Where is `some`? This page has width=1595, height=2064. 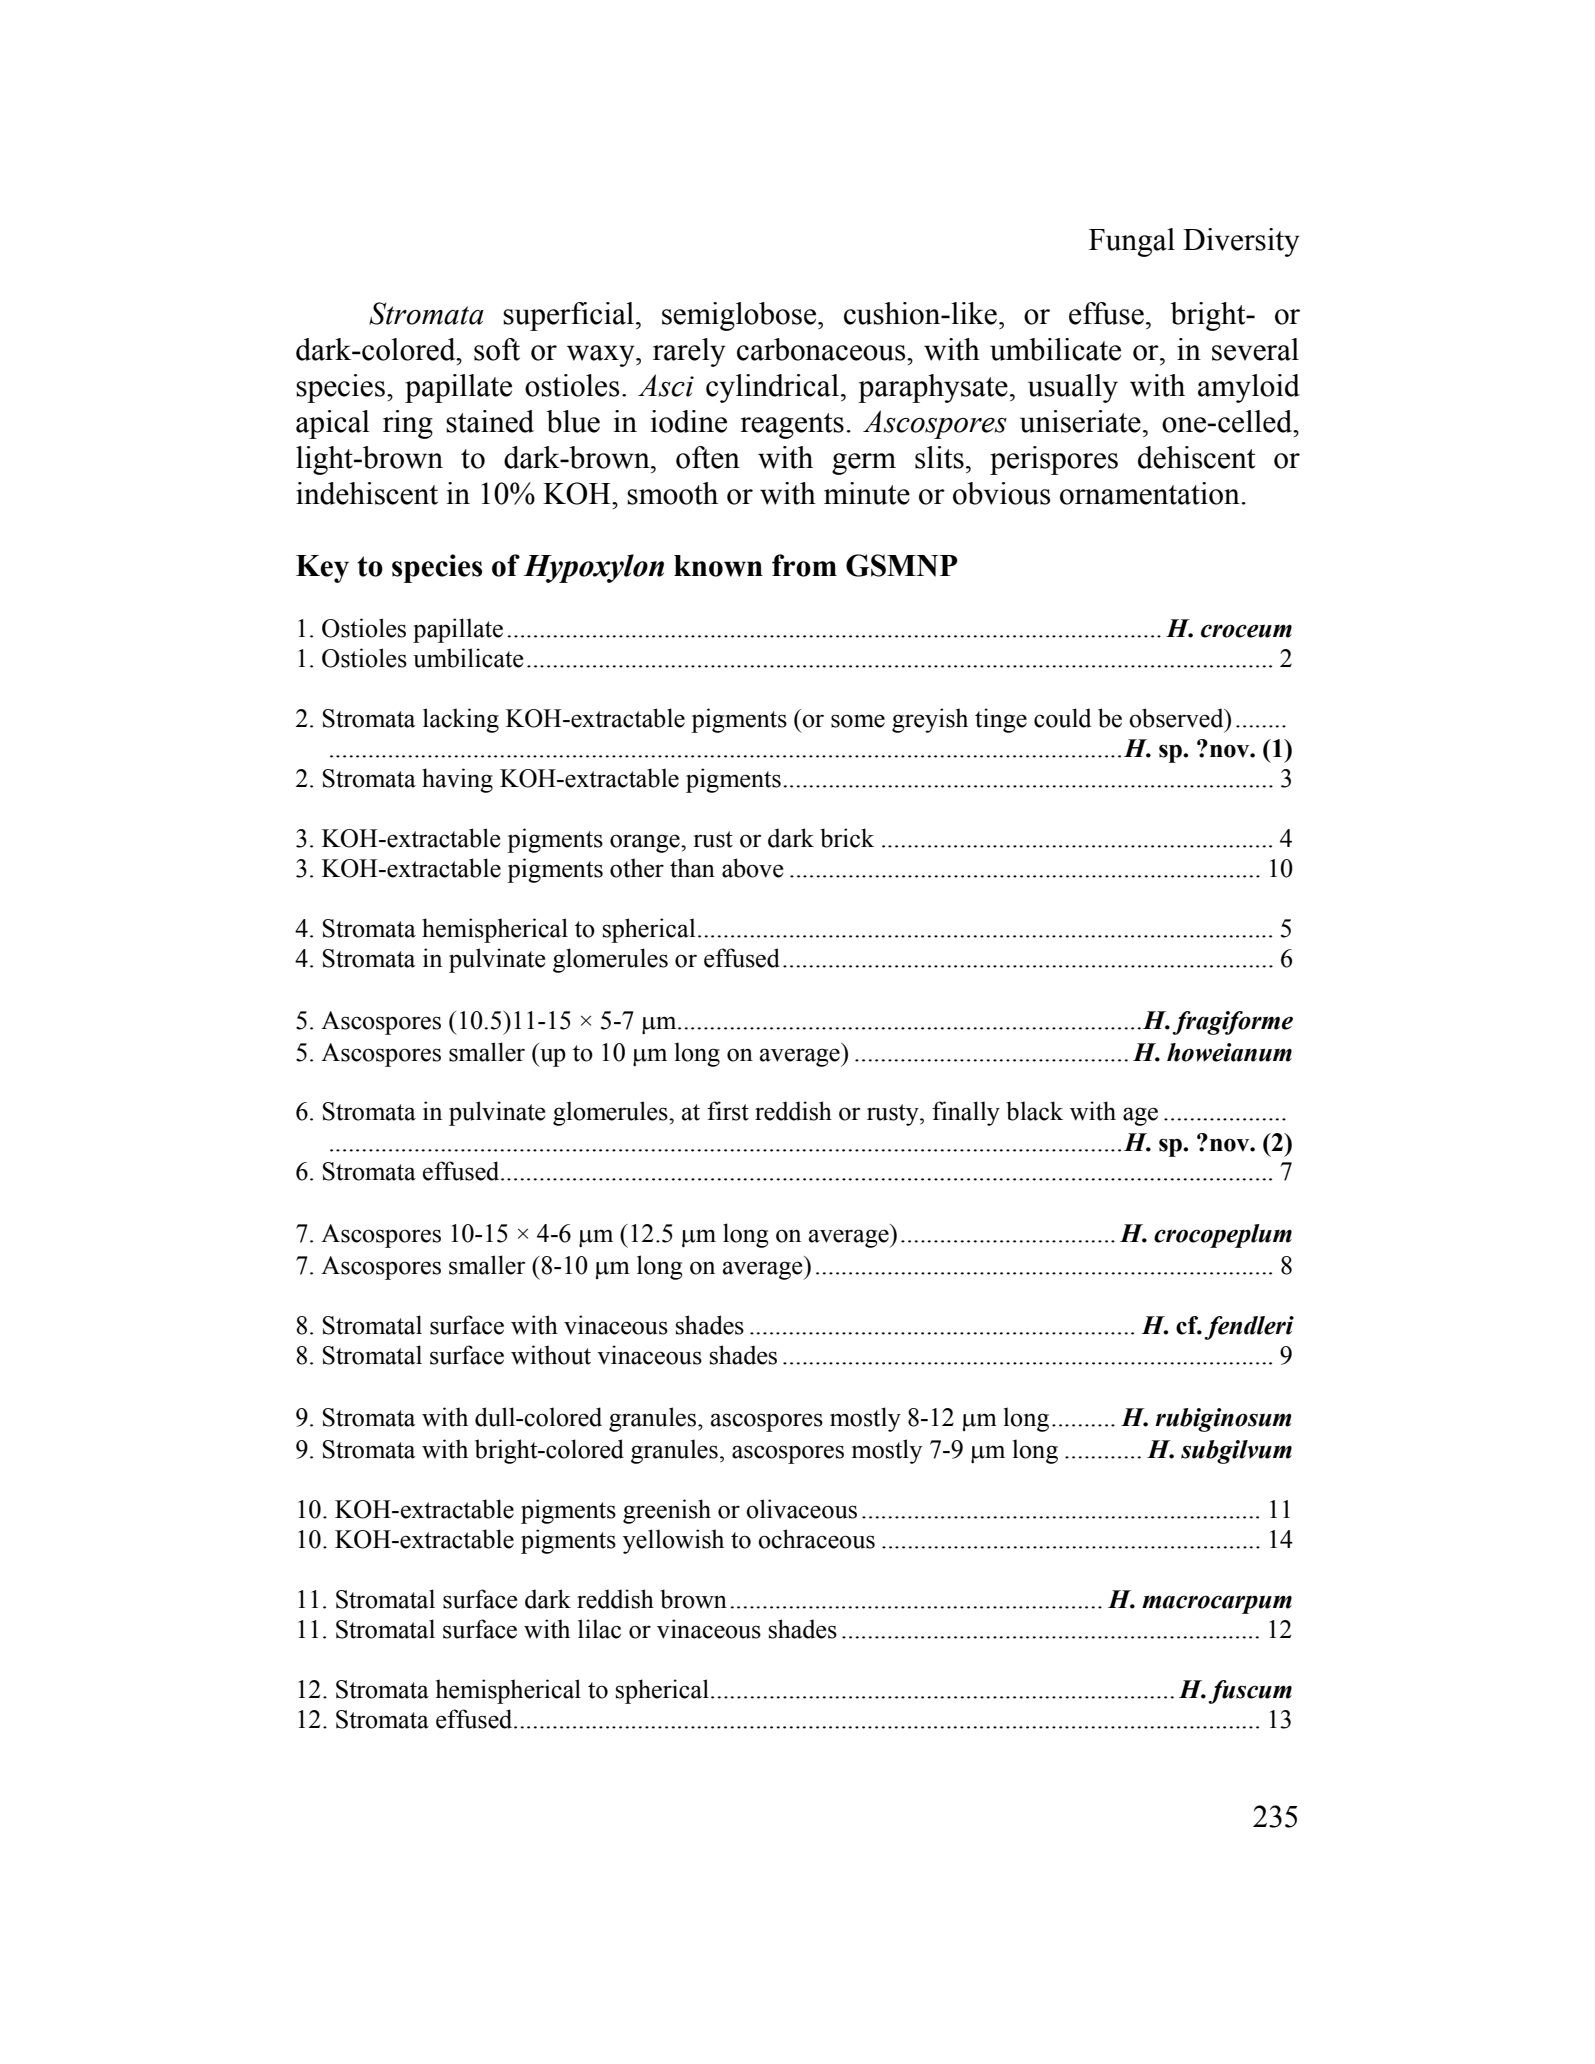 some is located at coordinates (858, 721).
